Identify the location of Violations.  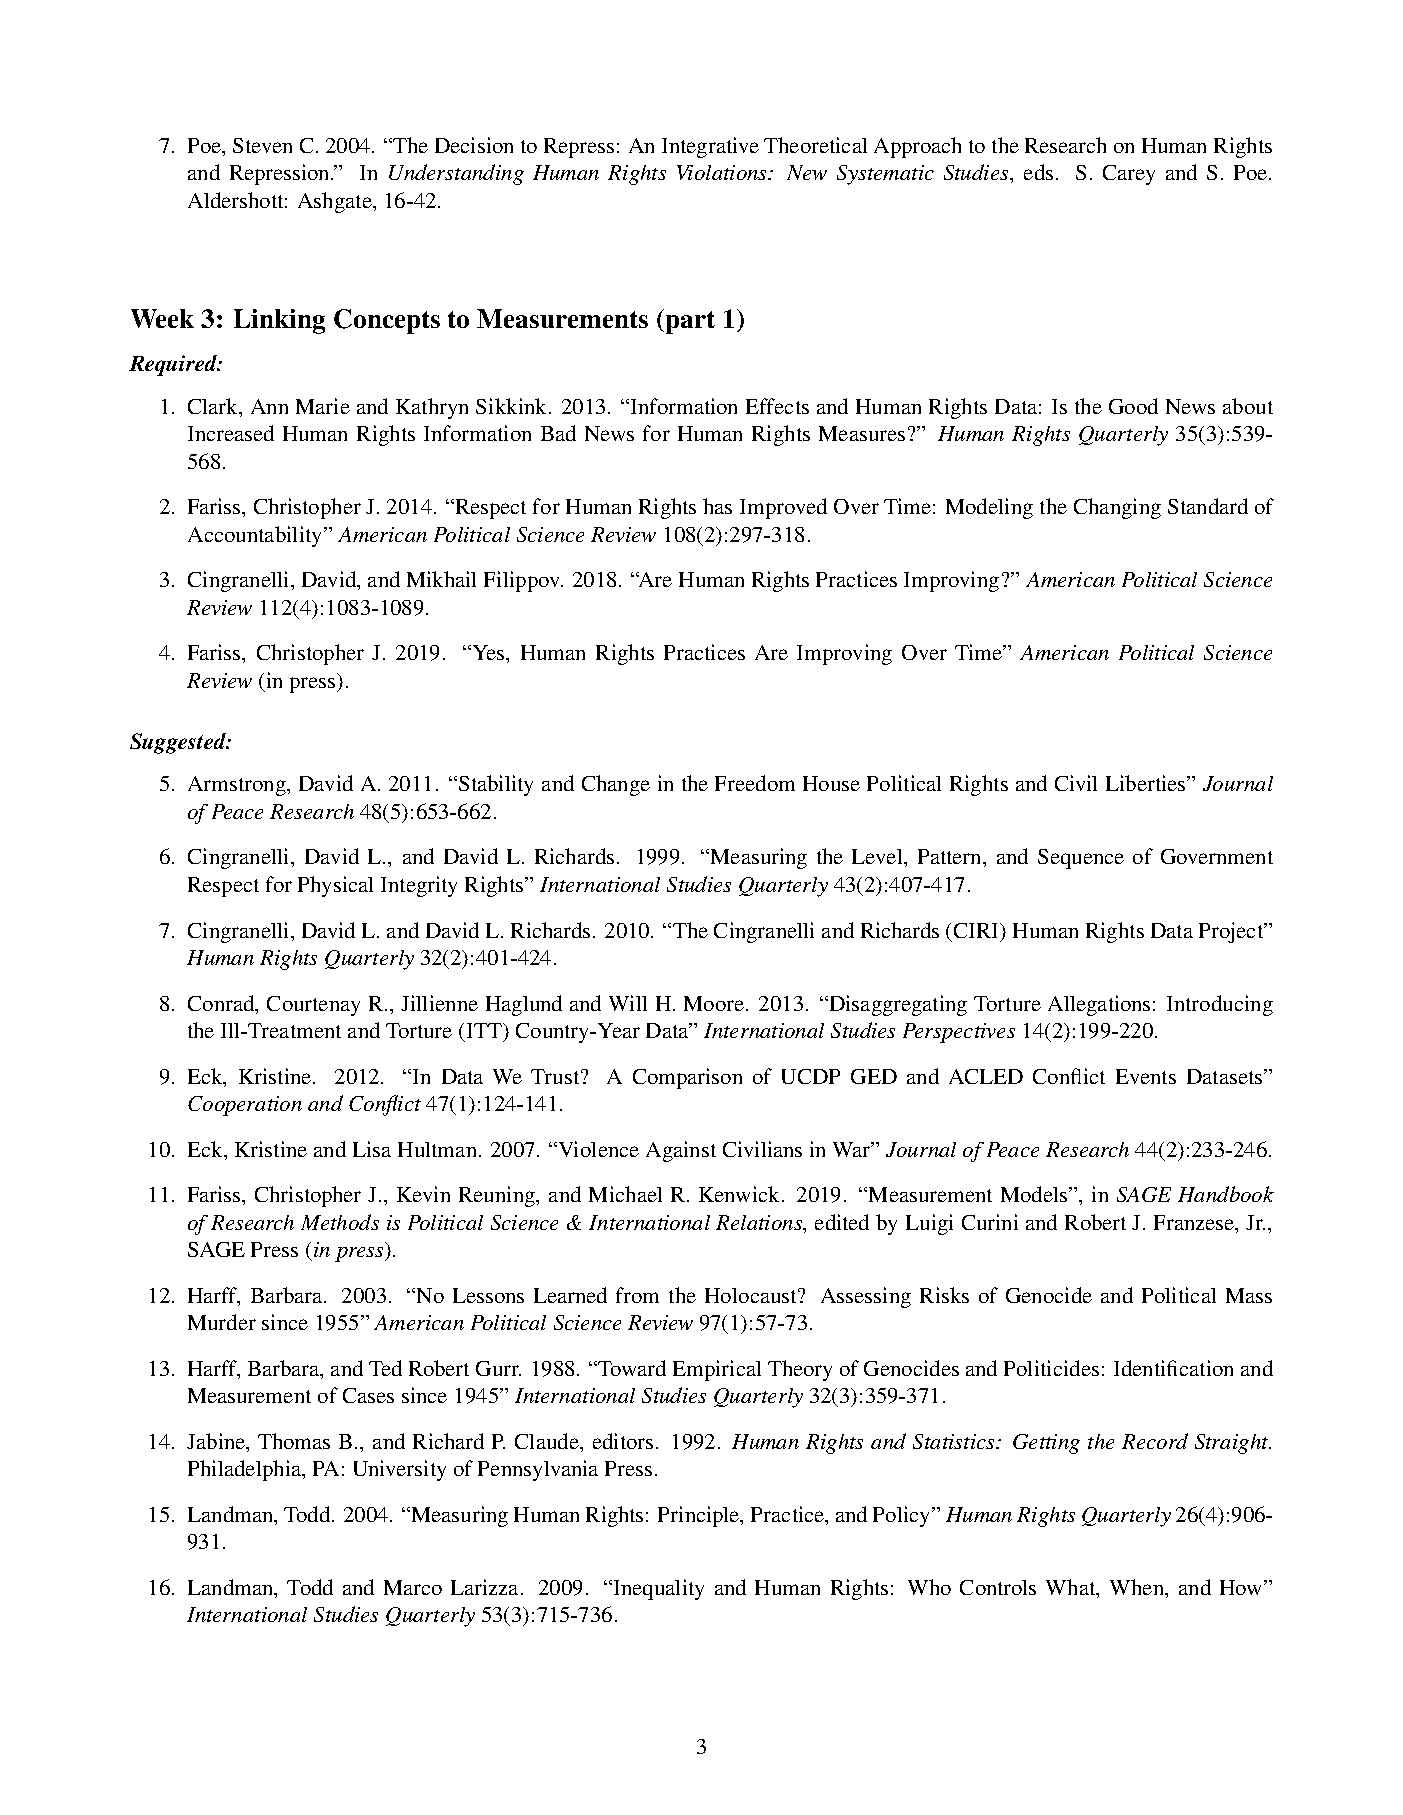
(723, 172).
